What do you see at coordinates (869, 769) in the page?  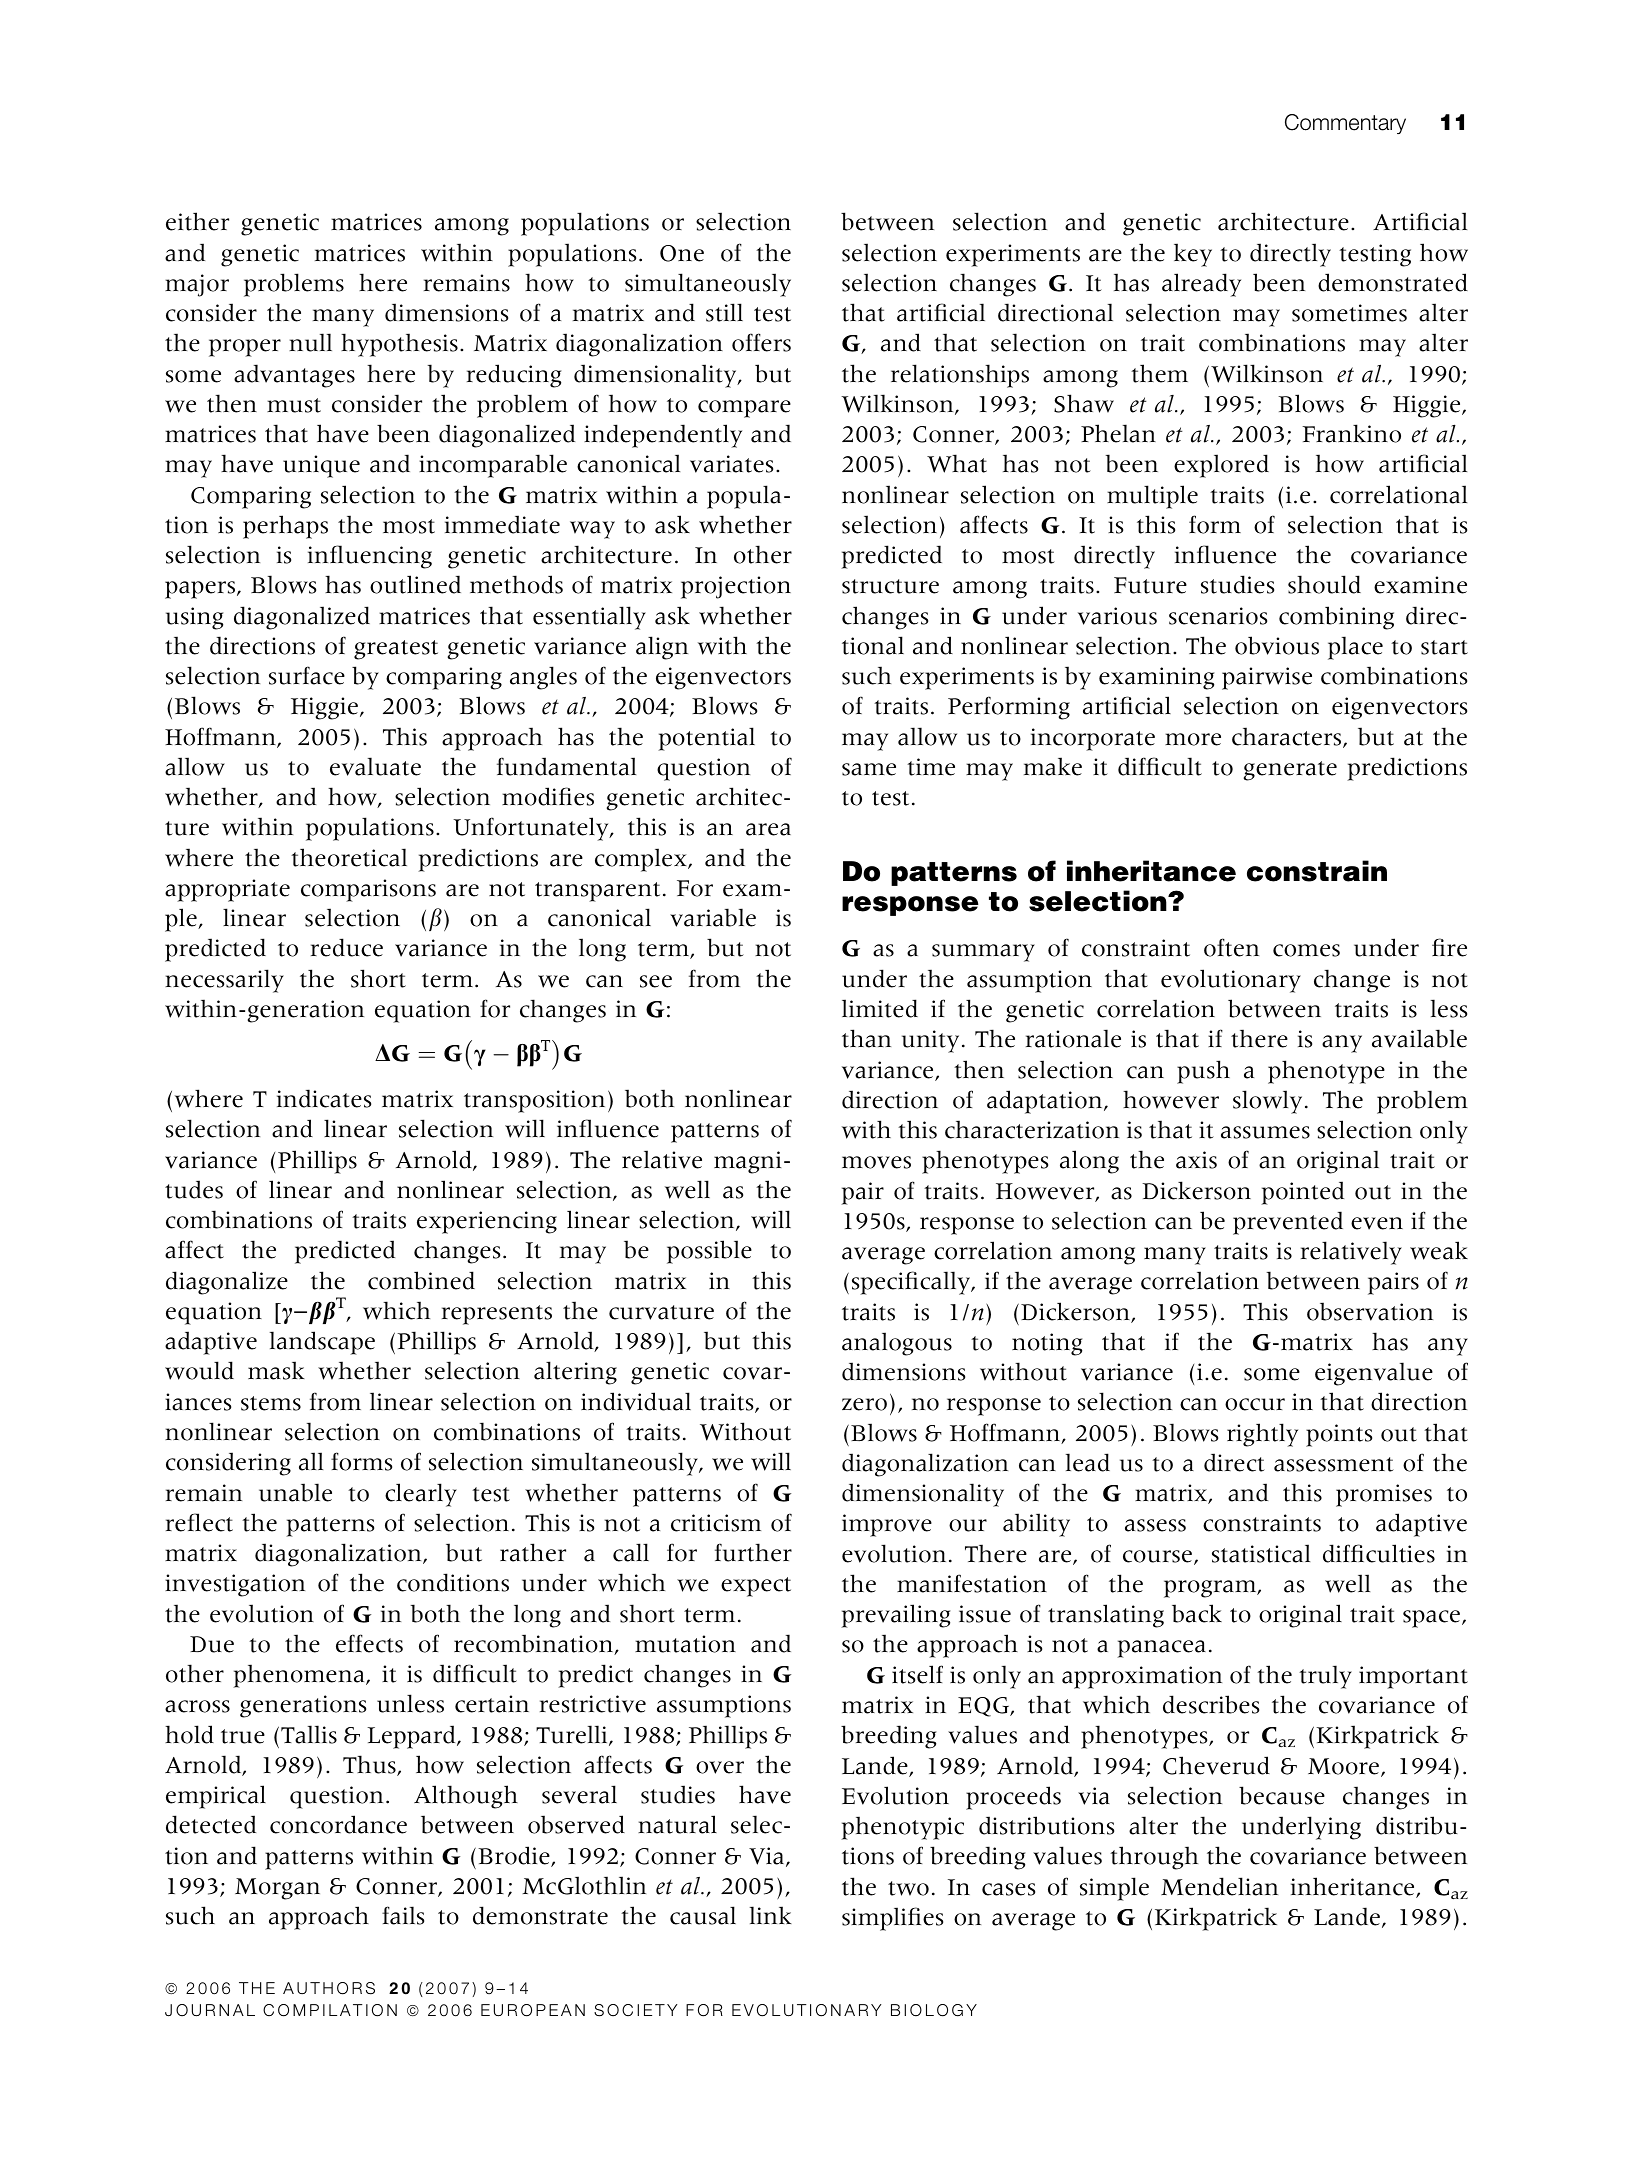 I see `same` at bounding box center [869, 769].
